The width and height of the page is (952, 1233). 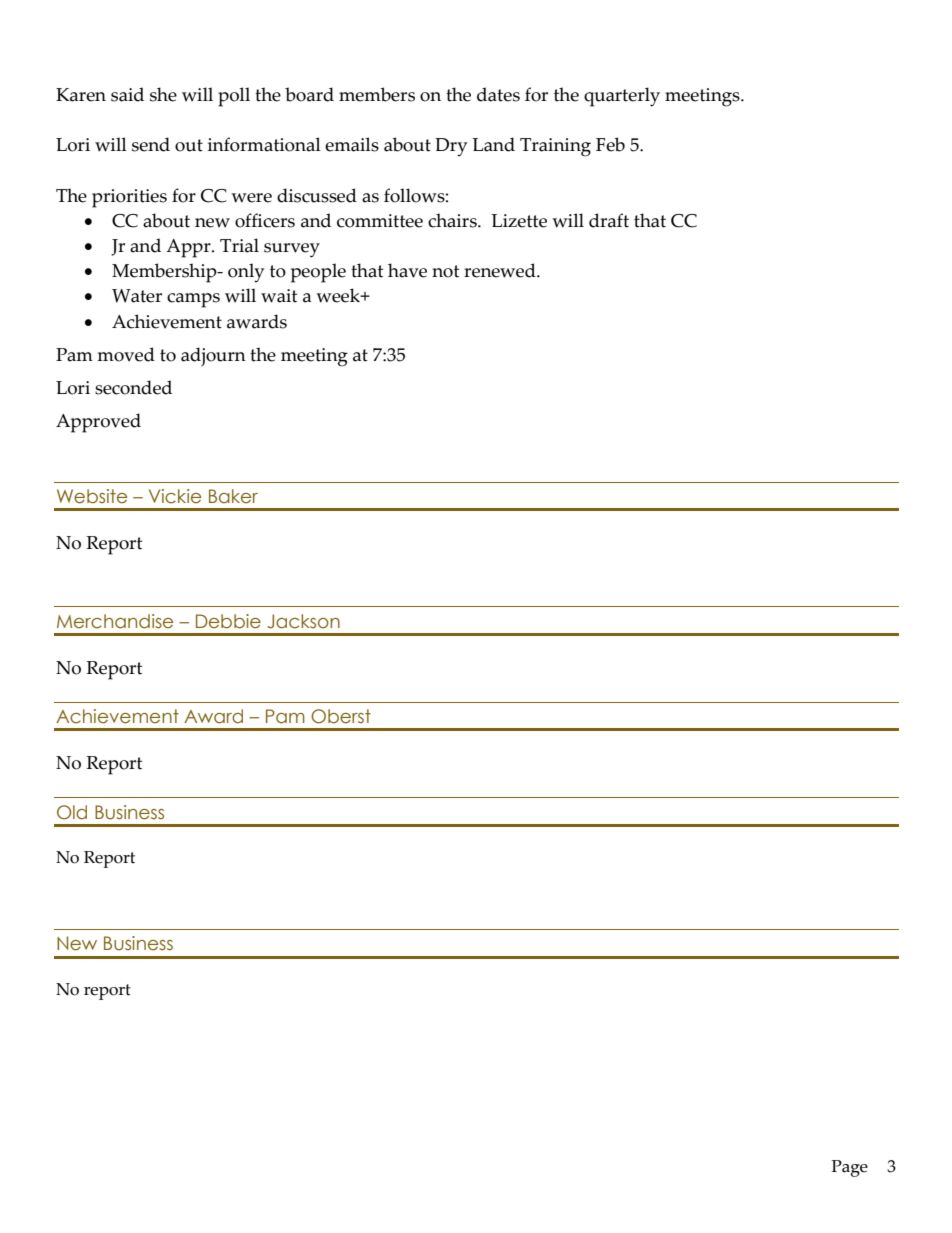 What do you see at coordinates (304, 621) in the page?
I see `Jackson` at bounding box center [304, 621].
